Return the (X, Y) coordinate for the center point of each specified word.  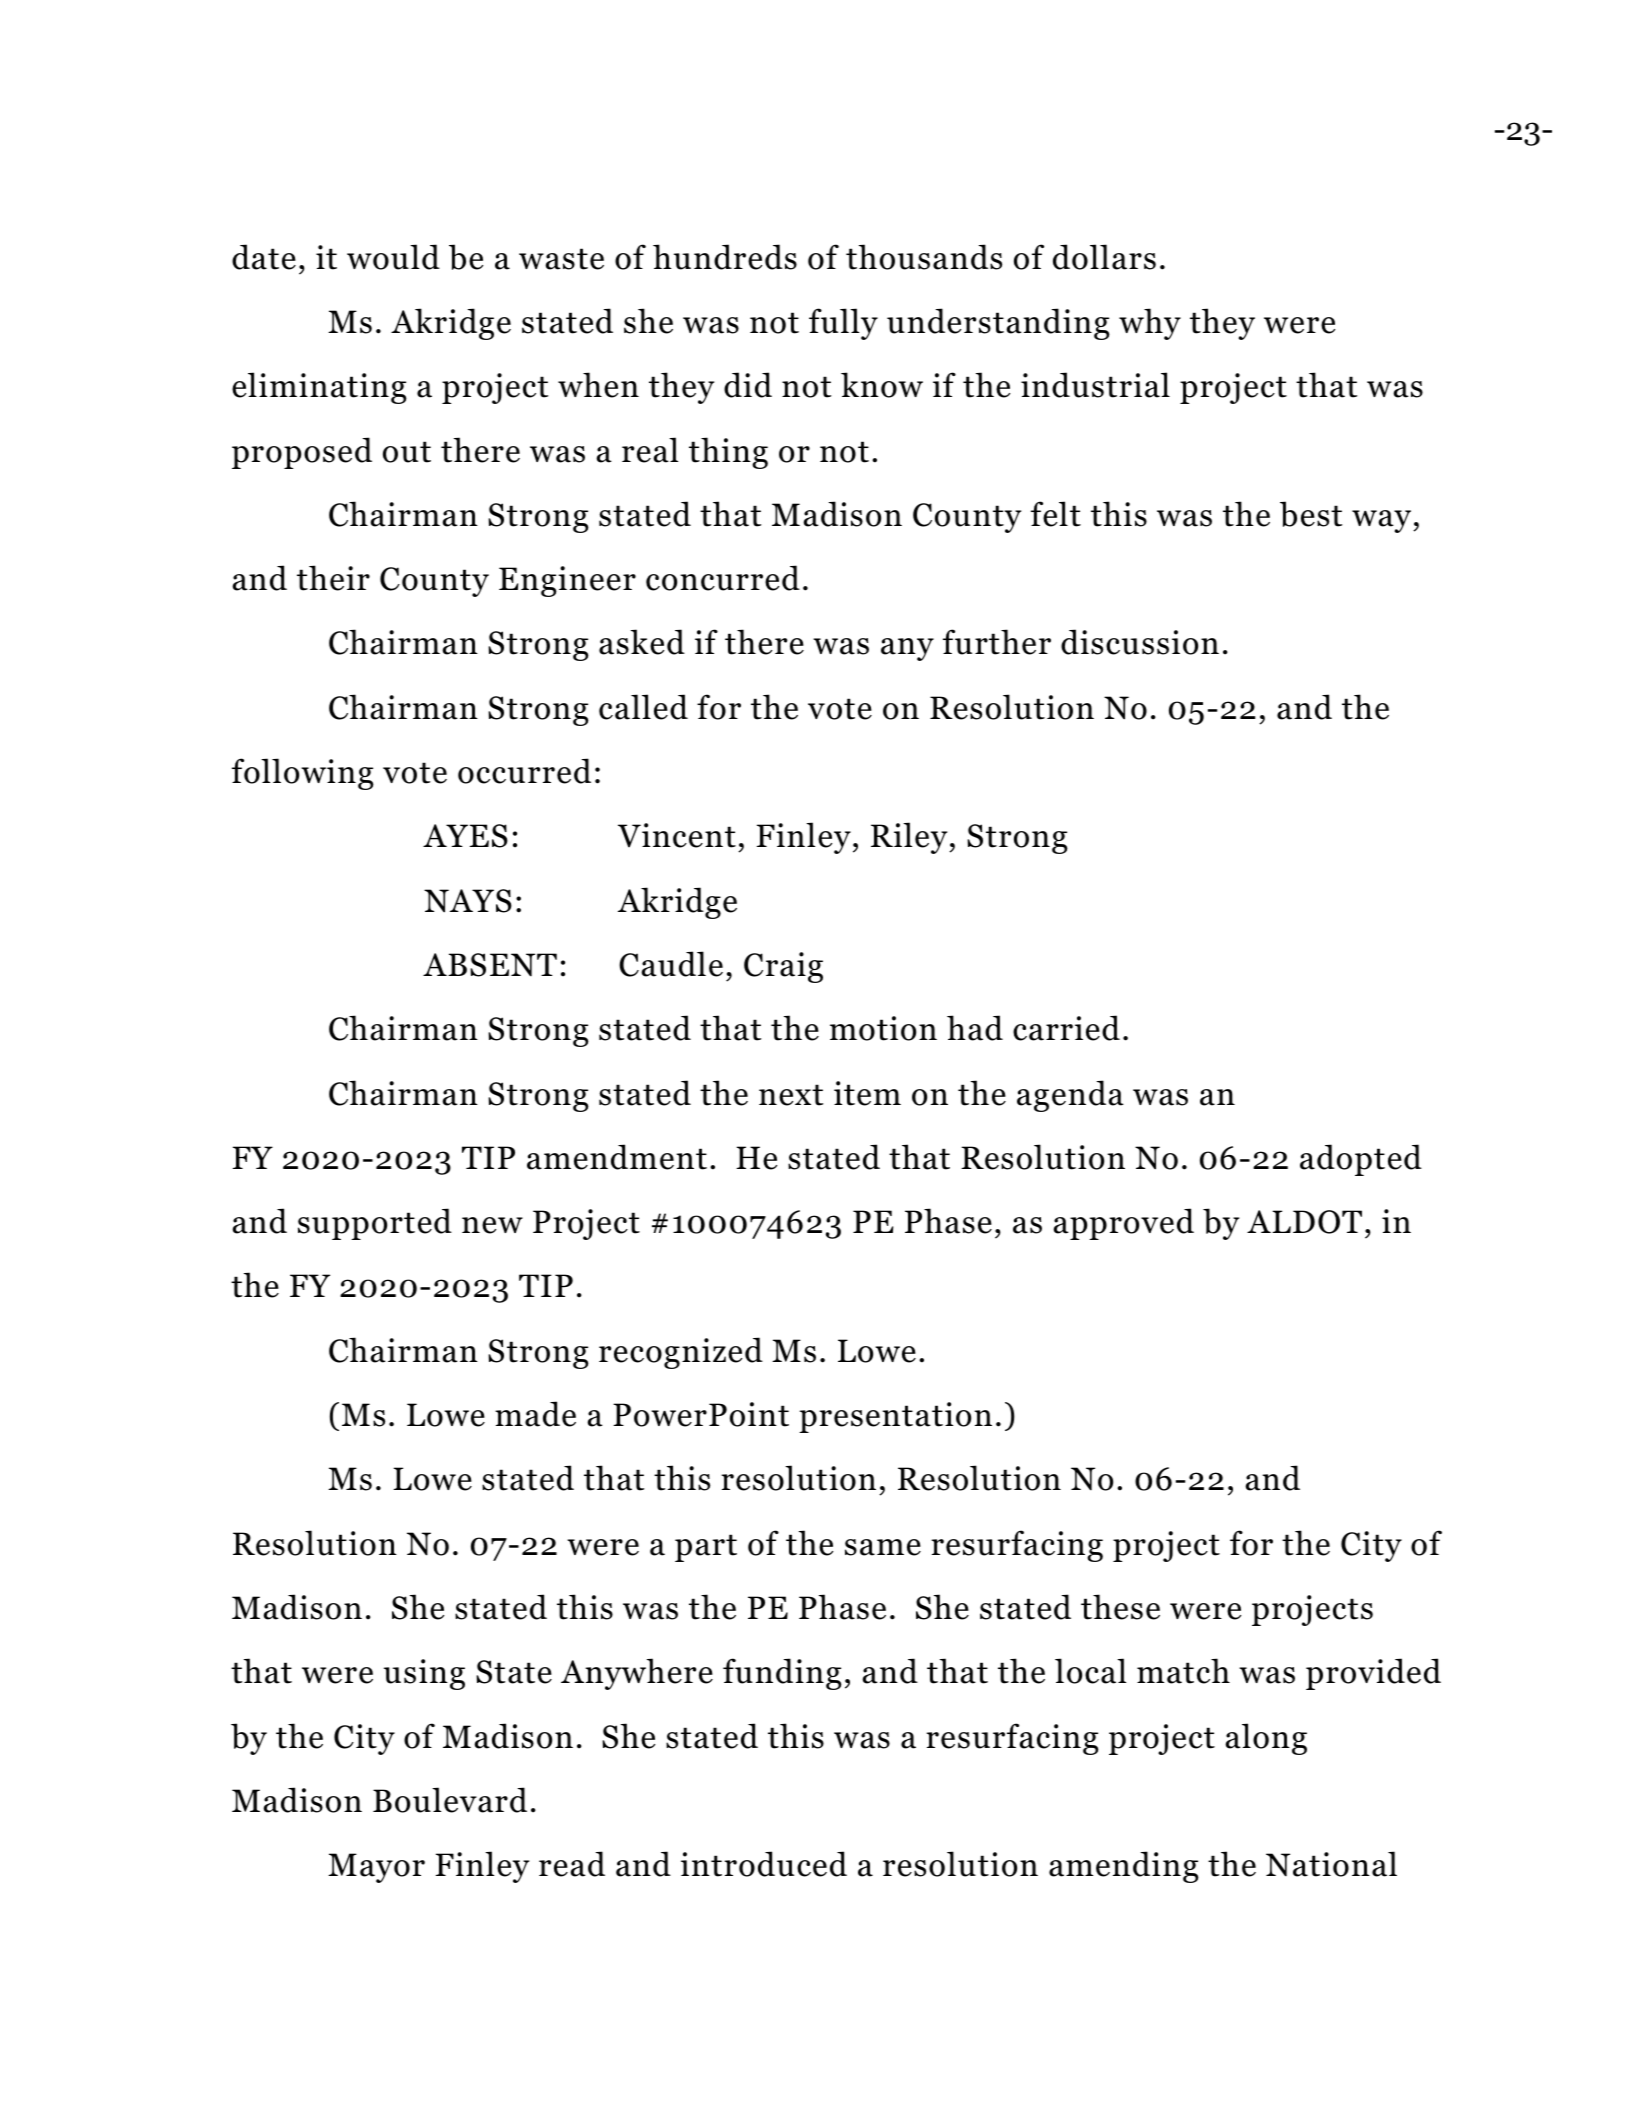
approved (1123, 1224)
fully (843, 324)
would (393, 257)
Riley (910, 838)
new (492, 1225)
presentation (895, 1417)
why (1150, 324)
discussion (1140, 642)
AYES (465, 836)
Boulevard (450, 1800)
